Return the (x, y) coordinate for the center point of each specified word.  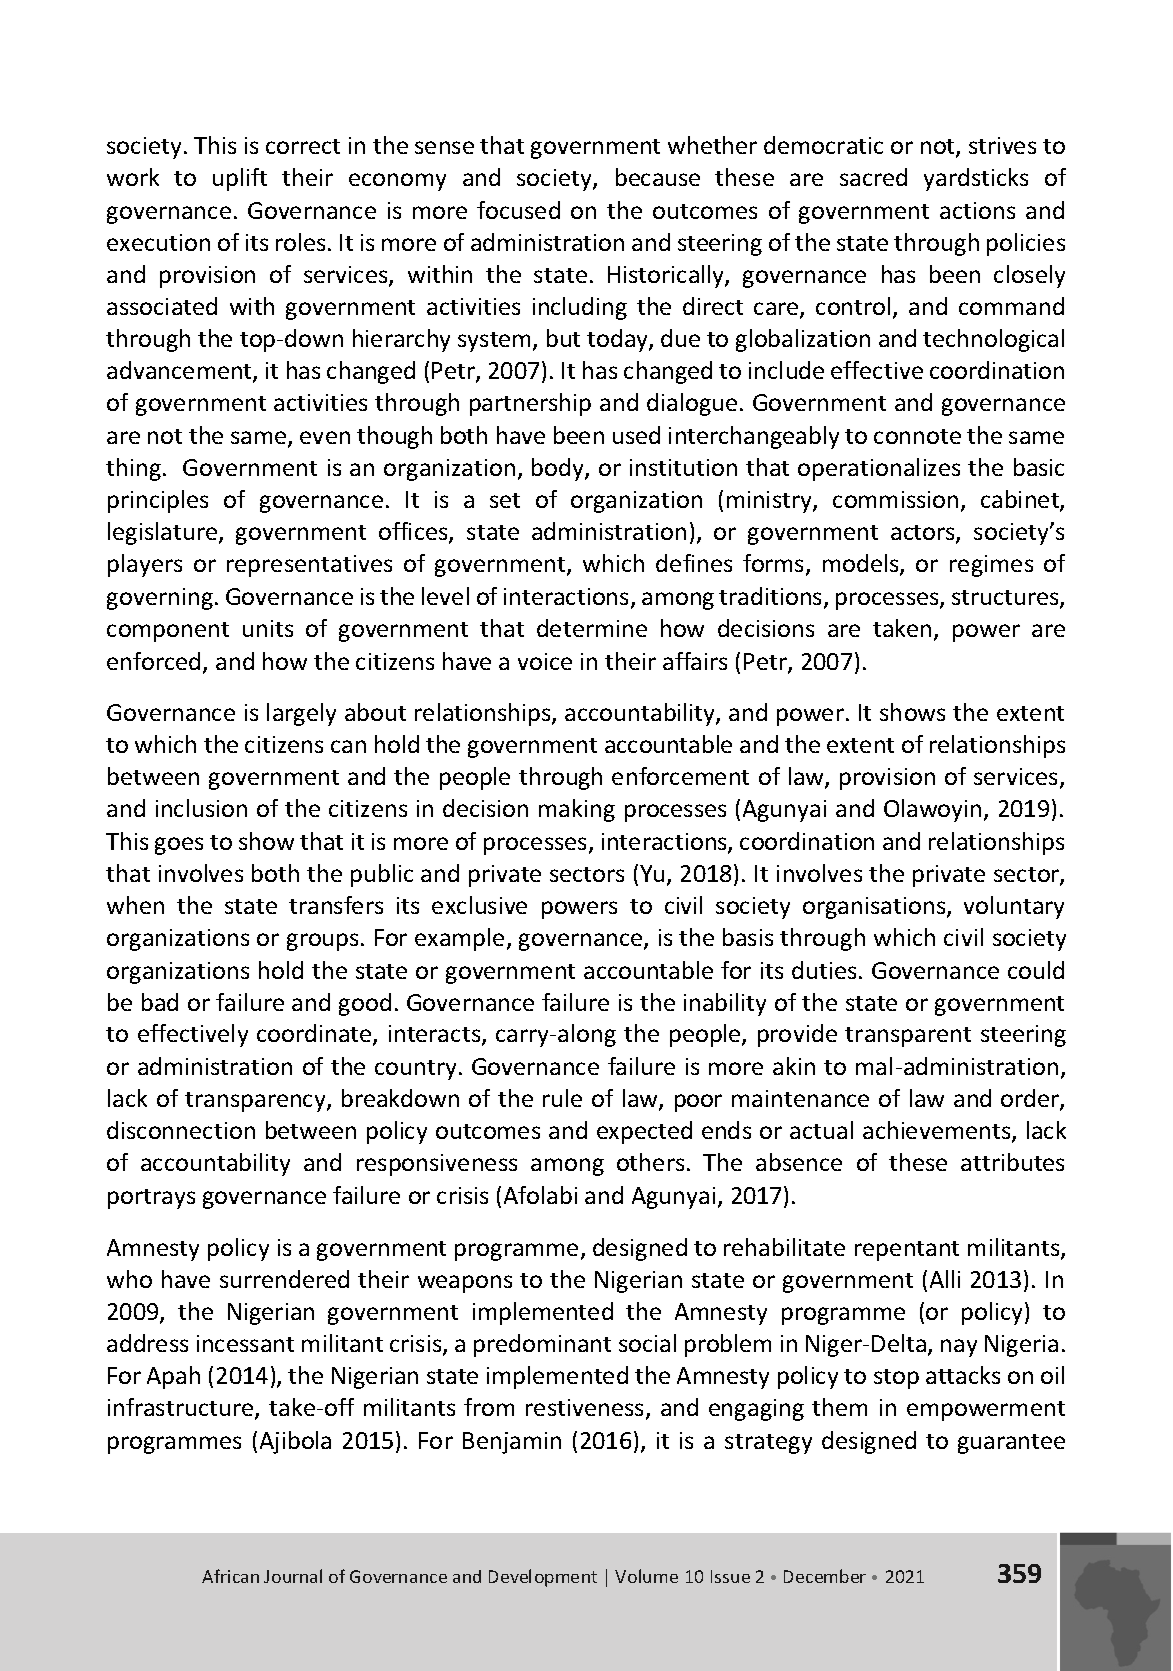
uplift (240, 179)
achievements (938, 1132)
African (230, 1576)
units (268, 628)
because (658, 177)
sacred (873, 177)
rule (562, 1098)
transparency (256, 1102)
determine (592, 628)
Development (543, 1578)
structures (1006, 599)
